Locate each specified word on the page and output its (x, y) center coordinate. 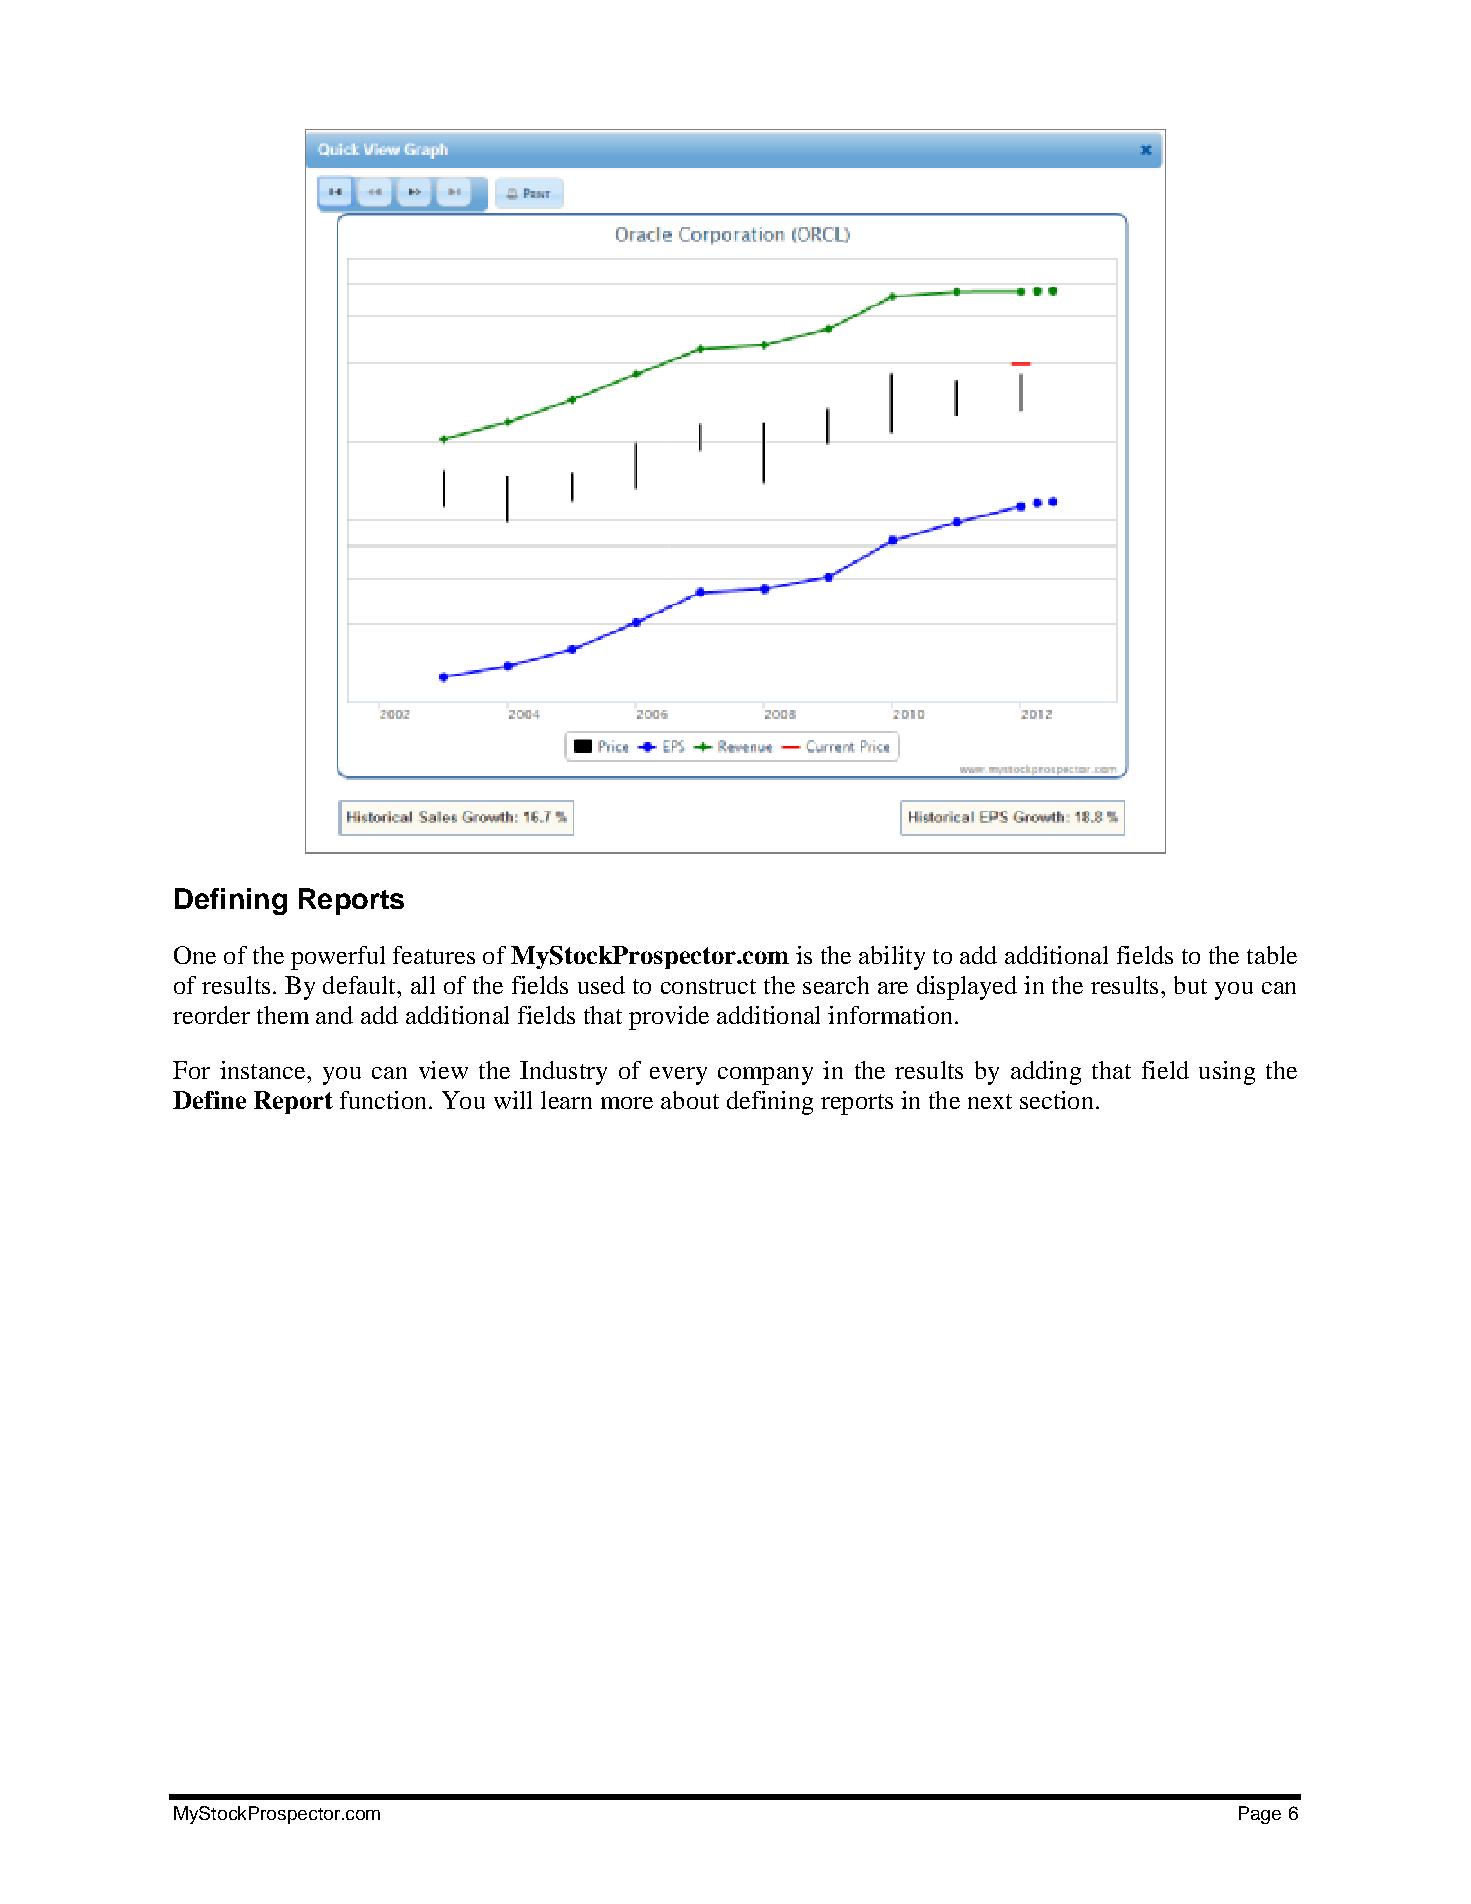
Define (209, 1100)
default (360, 985)
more (627, 1103)
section (1056, 1100)
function (383, 1100)
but (1190, 985)
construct (708, 986)
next (990, 1101)
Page (1260, 1815)
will (513, 1100)
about (690, 1100)
